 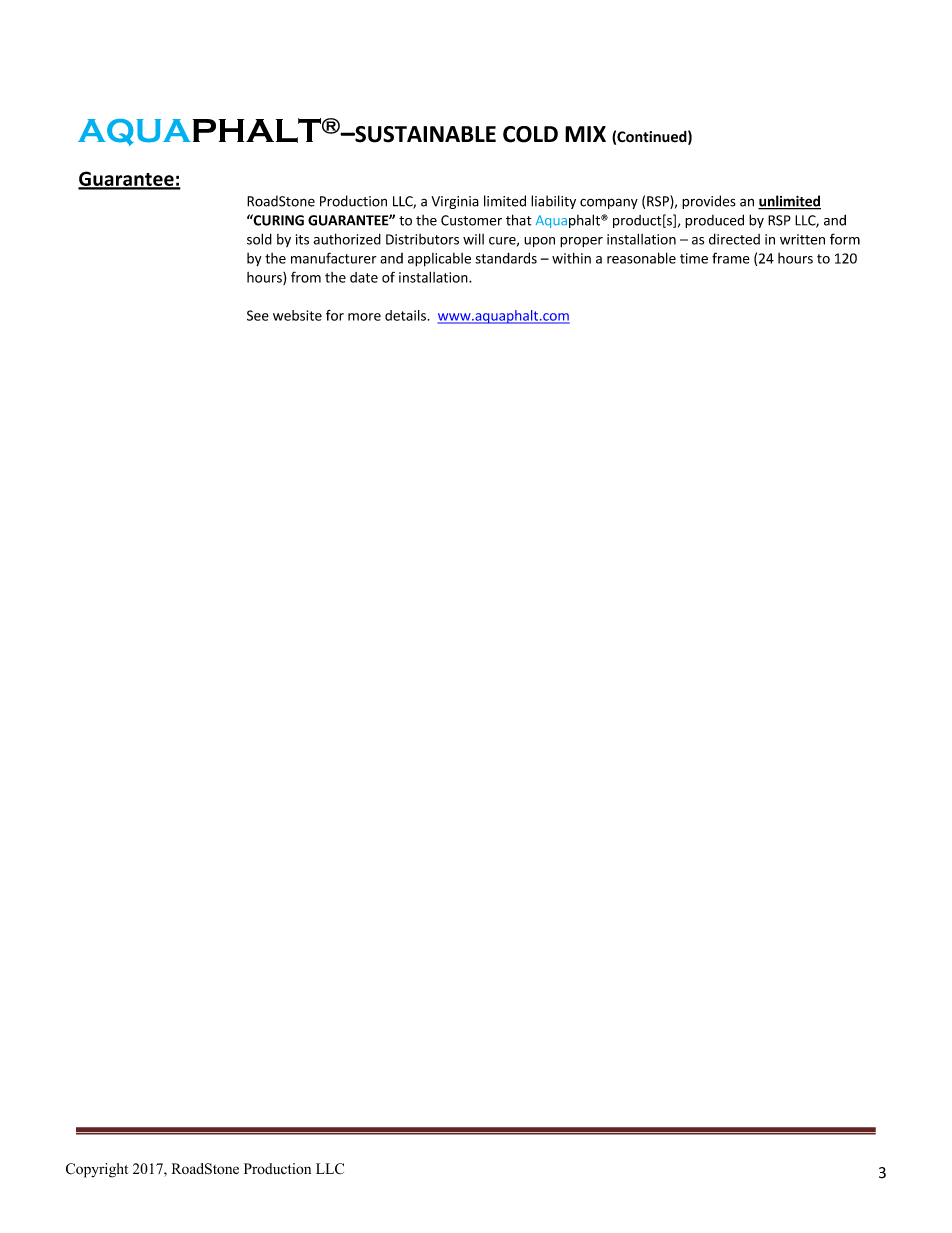 I want to click on sold, so click(x=259, y=239).
